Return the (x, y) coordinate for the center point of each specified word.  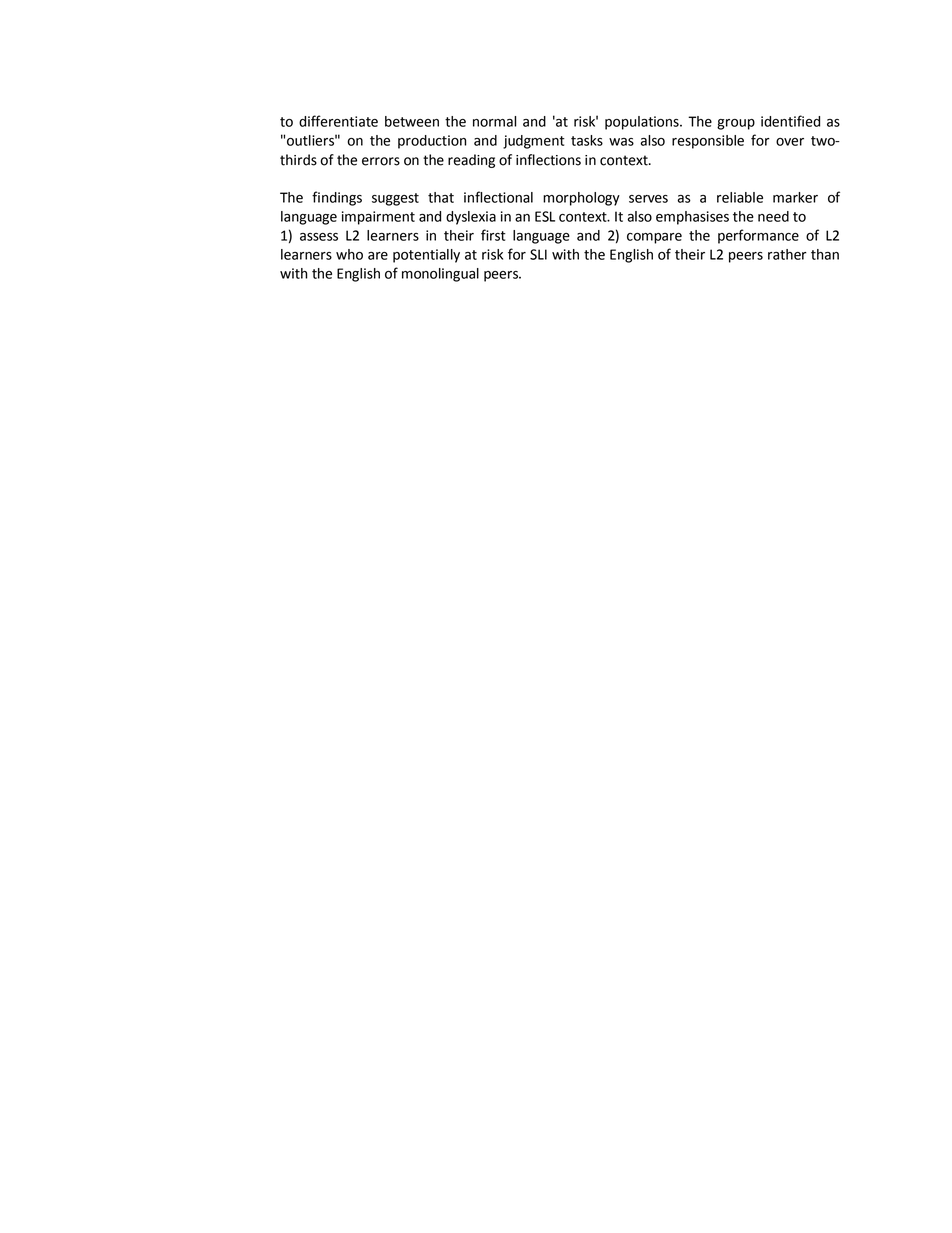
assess (319, 237)
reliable (740, 197)
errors (381, 161)
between (412, 121)
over (790, 142)
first (493, 235)
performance (758, 236)
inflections (548, 160)
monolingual (440, 275)
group (736, 124)
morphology (581, 199)
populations (643, 123)
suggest (395, 199)
